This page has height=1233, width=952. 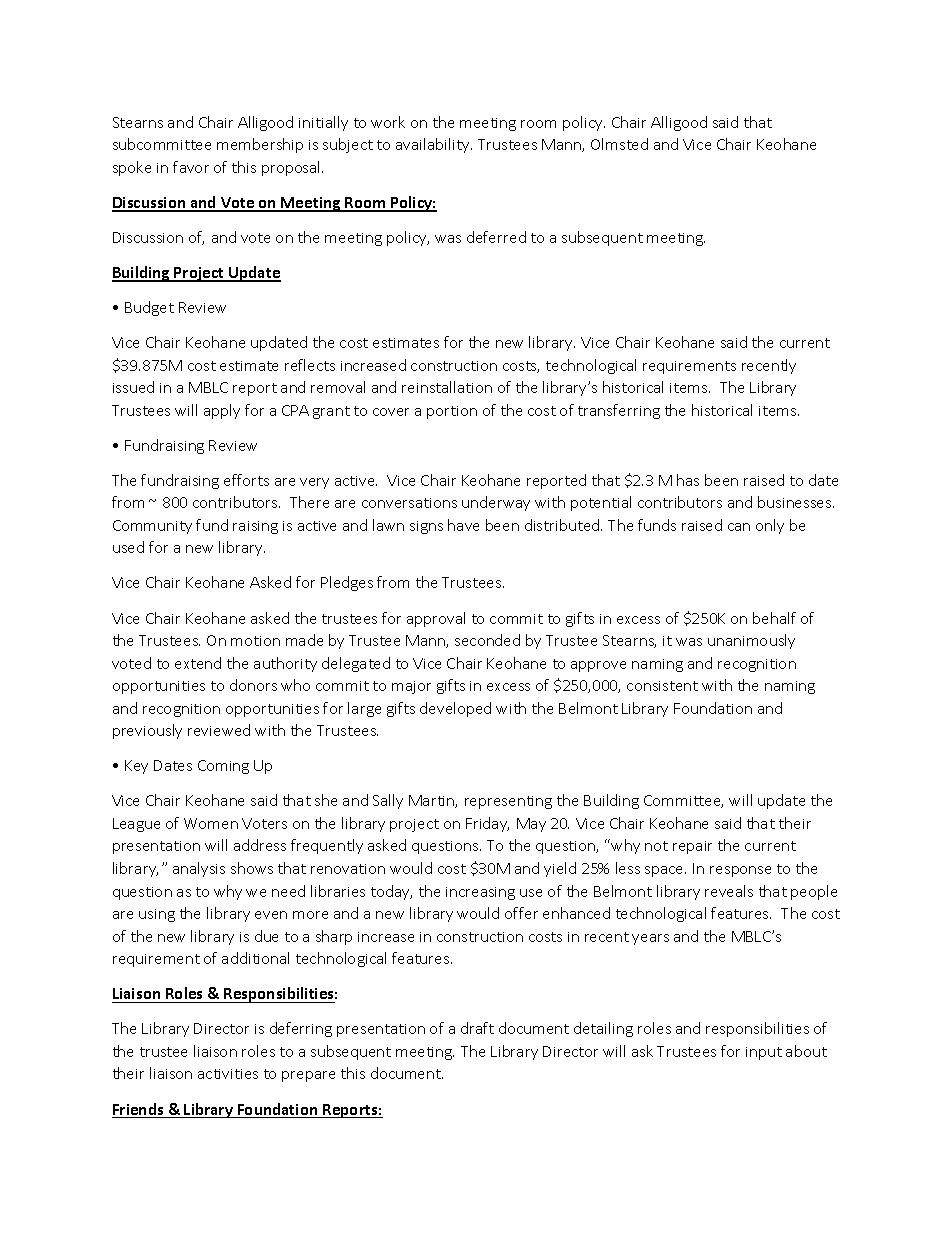 I want to click on Coming, so click(x=223, y=767).
